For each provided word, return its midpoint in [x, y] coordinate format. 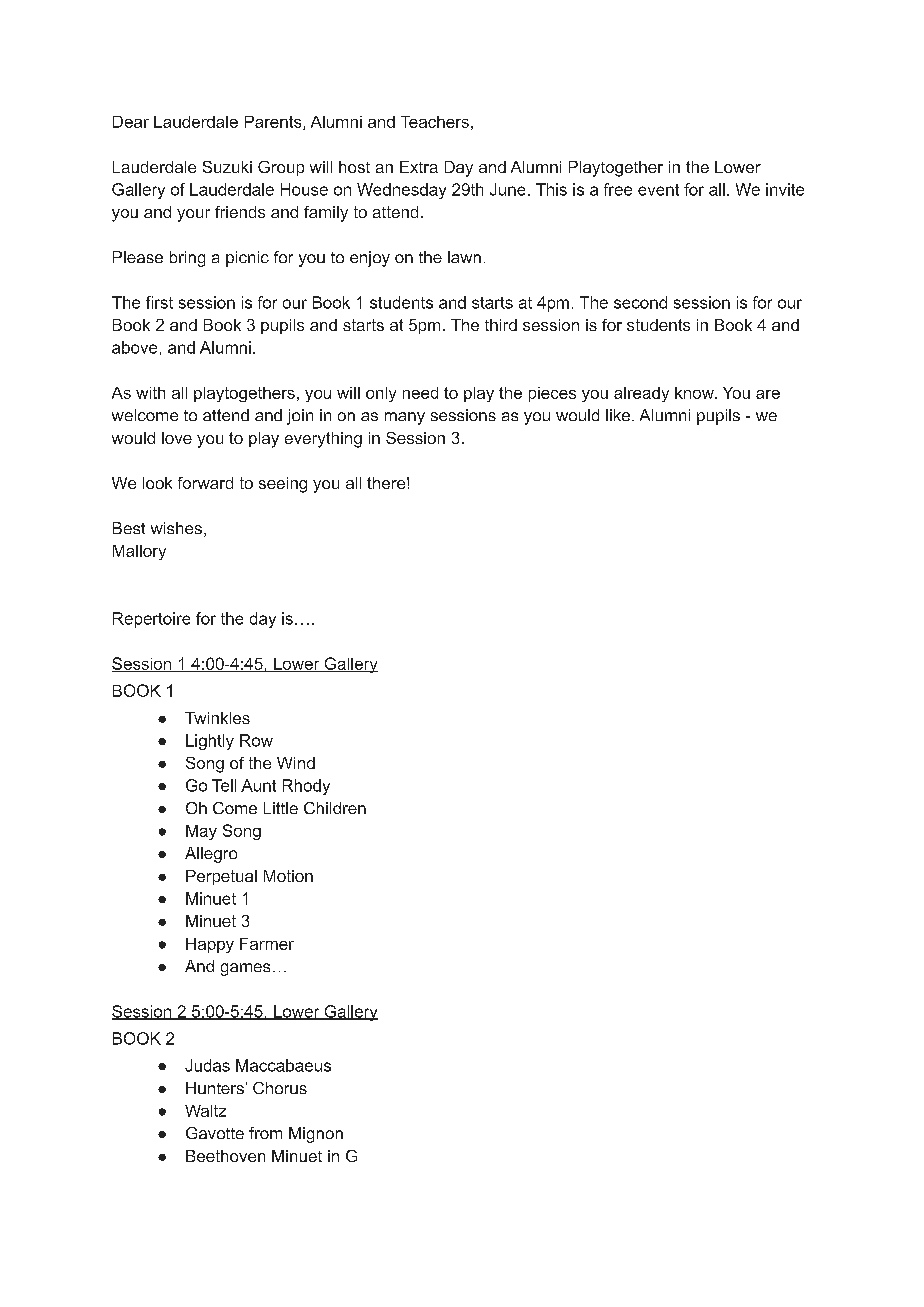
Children [335, 808]
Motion [288, 876]
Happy [210, 945]
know [695, 393]
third [501, 325]
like [619, 415]
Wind [296, 763]
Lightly [210, 742]
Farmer [267, 944]
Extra [419, 167]
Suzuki [227, 167]
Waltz [205, 1111]
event [658, 190]
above [134, 347]
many [405, 418]
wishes [176, 528]
